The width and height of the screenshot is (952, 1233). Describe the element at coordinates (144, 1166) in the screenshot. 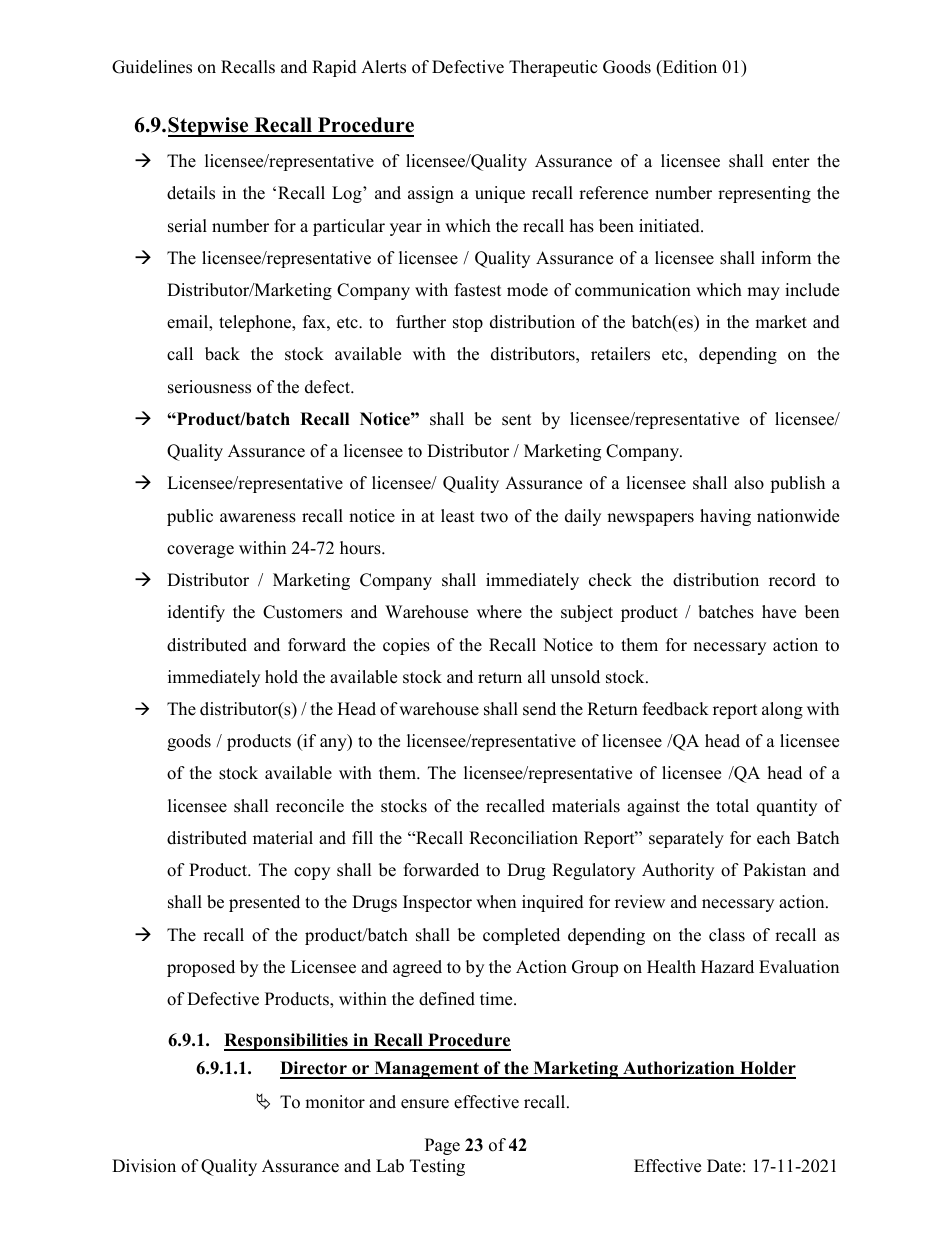

I see `Division` at that location.
